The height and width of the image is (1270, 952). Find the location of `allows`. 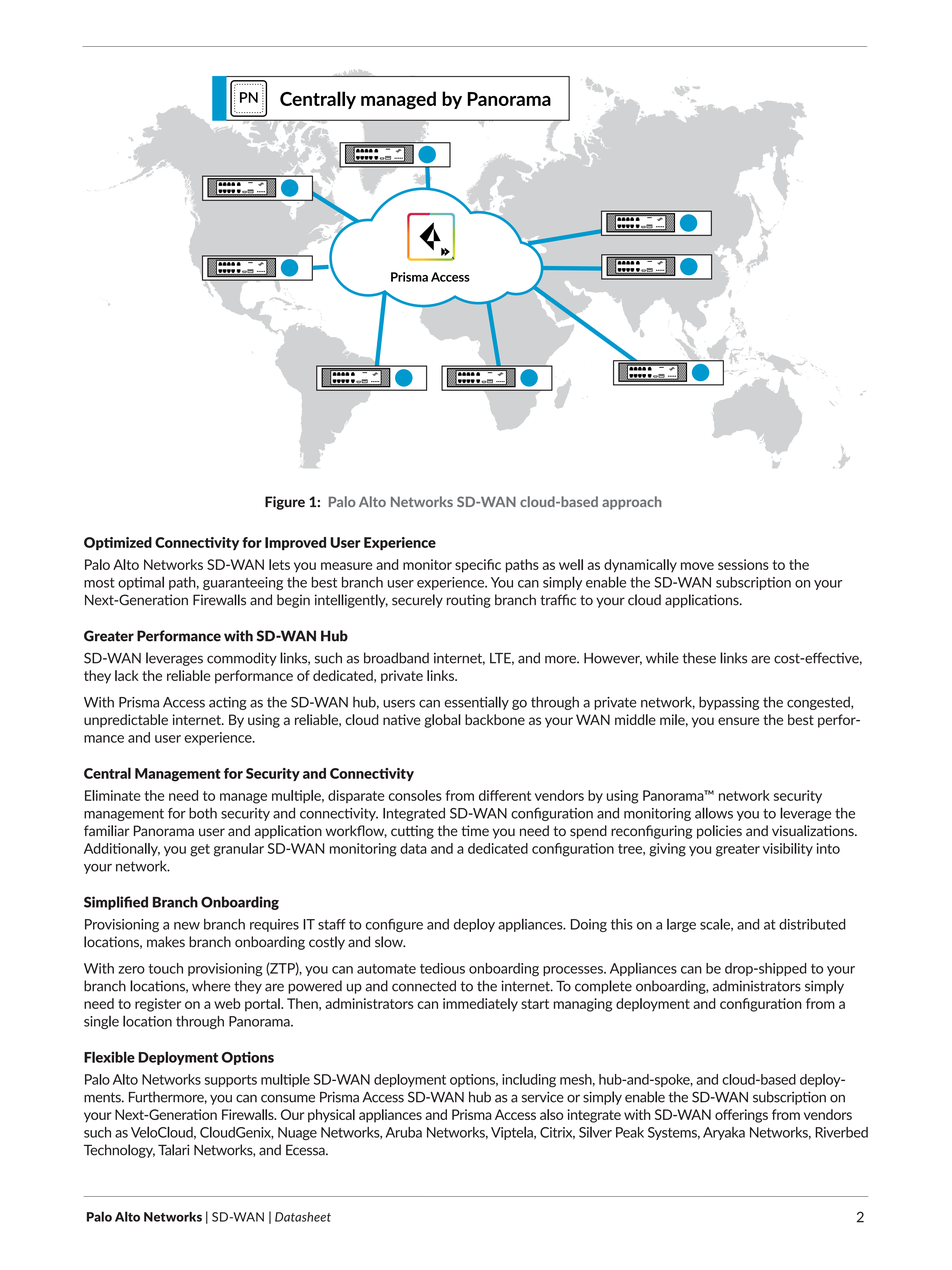

allows is located at coordinates (714, 813).
